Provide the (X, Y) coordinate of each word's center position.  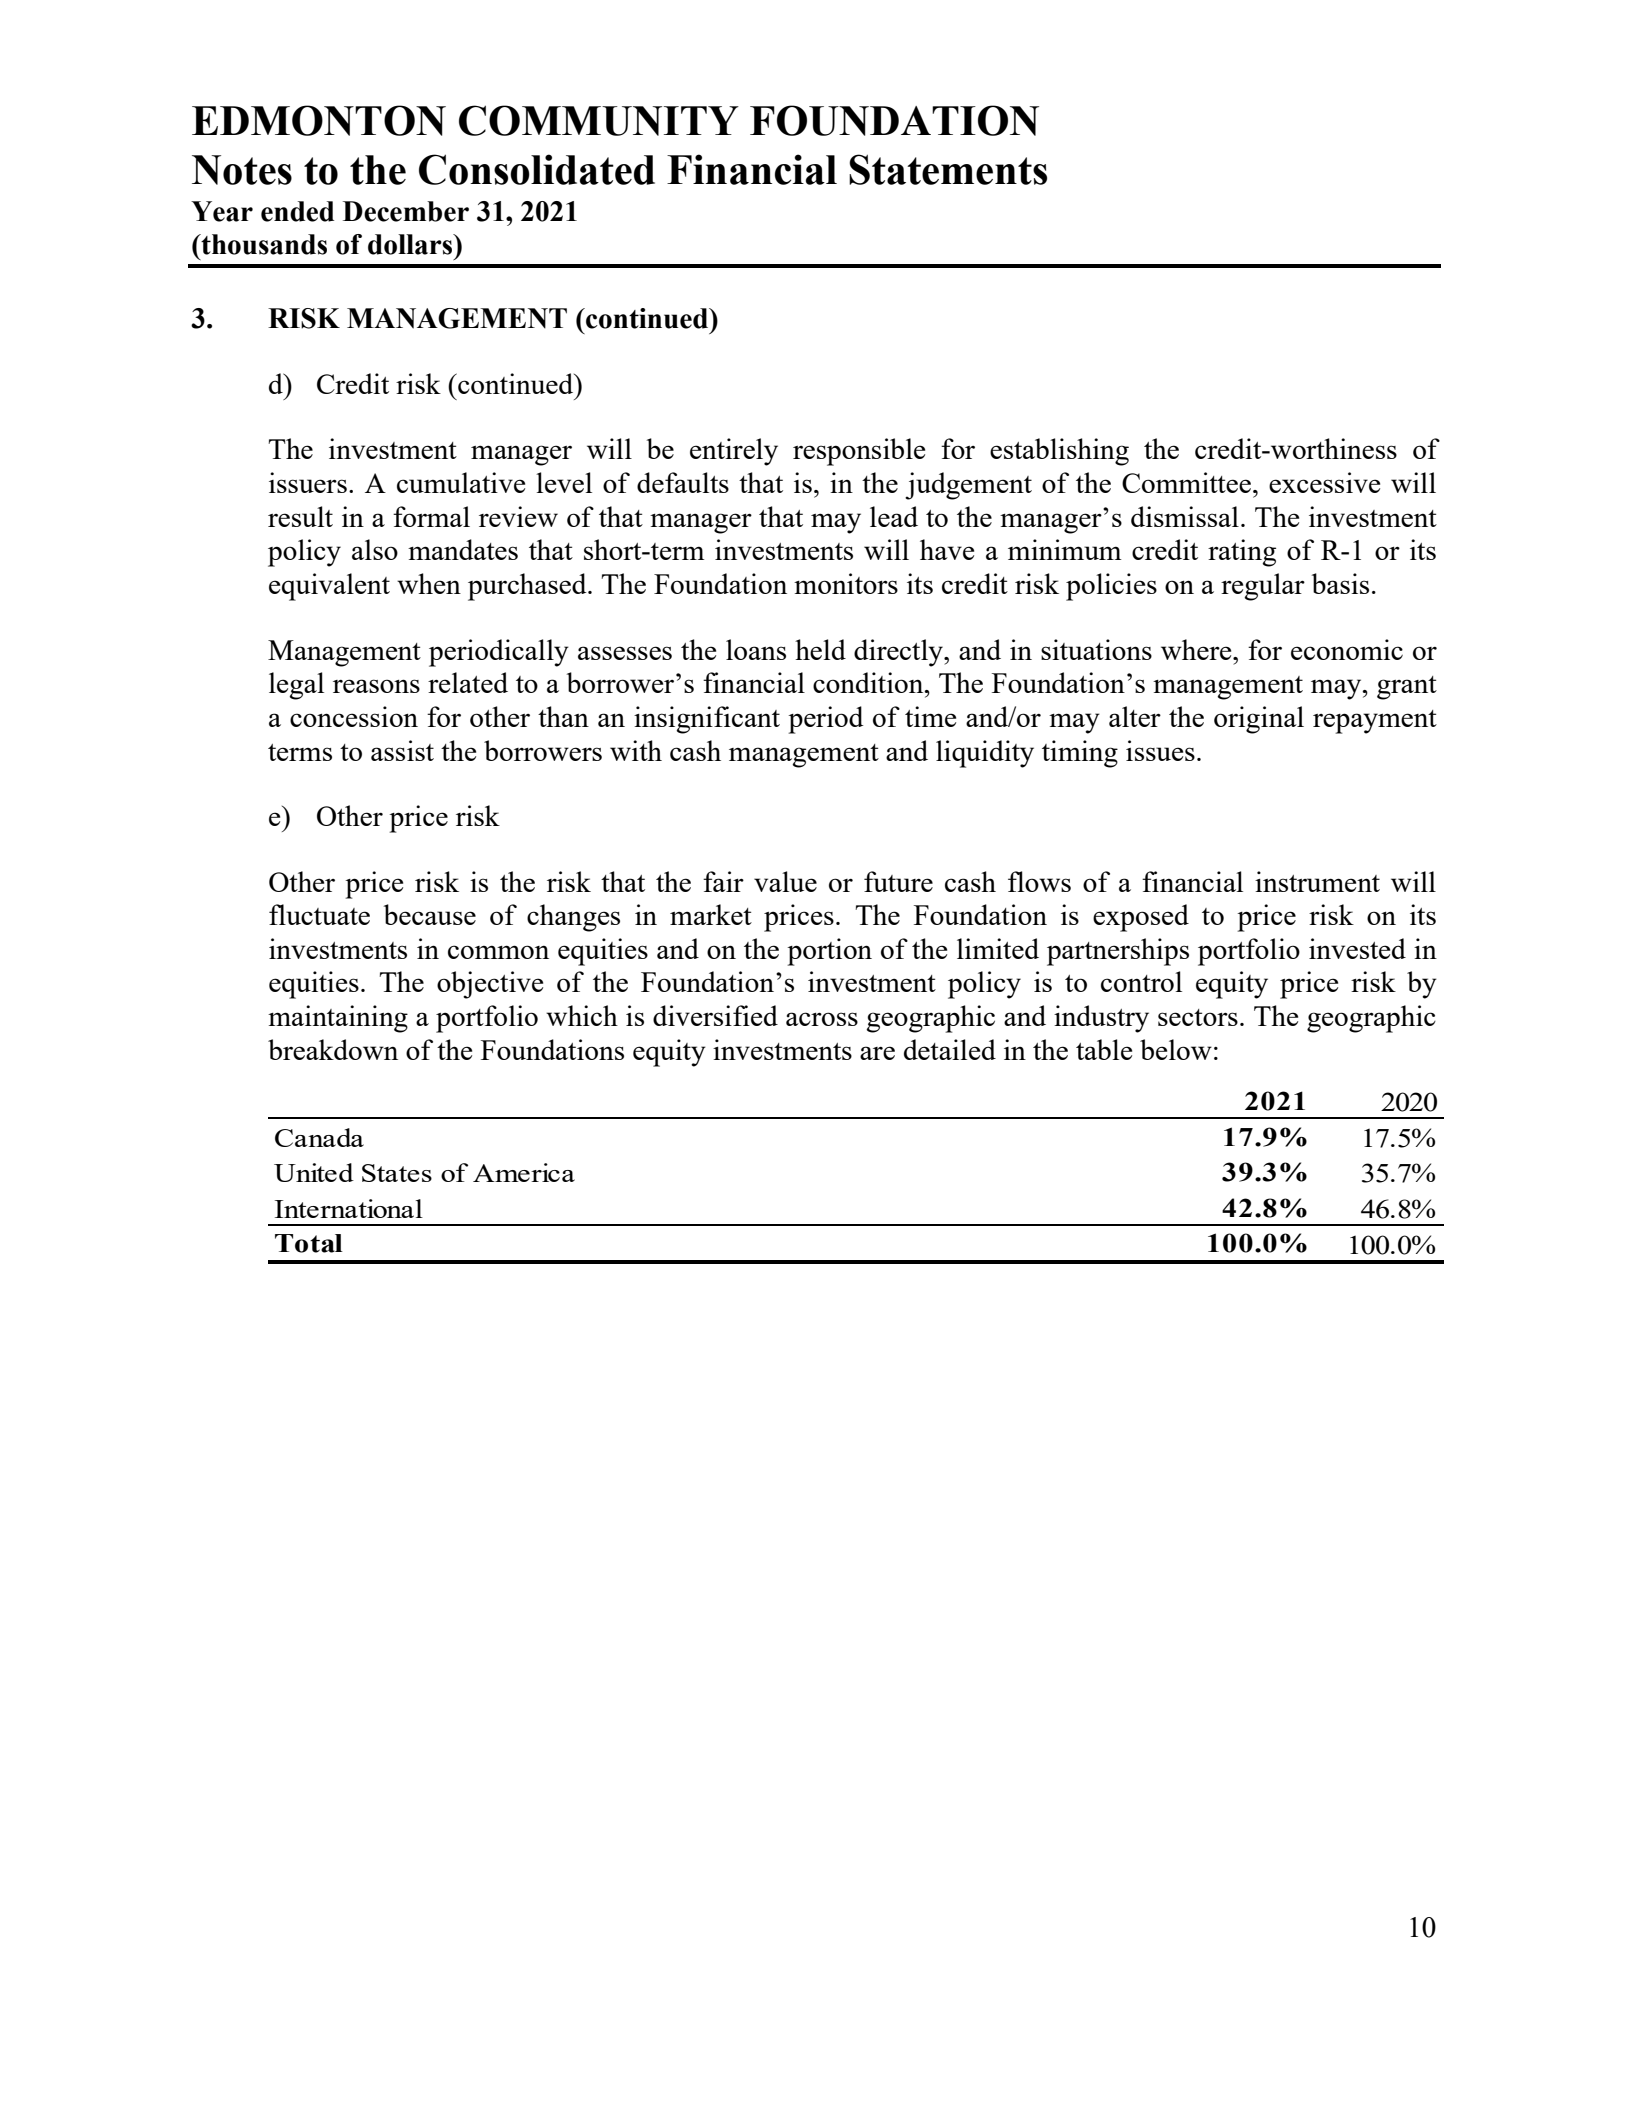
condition (869, 682)
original (1259, 720)
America (524, 1172)
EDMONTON (319, 120)
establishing (1059, 452)
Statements (948, 169)
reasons (376, 686)
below (1176, 1049)
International (349, 1208)
